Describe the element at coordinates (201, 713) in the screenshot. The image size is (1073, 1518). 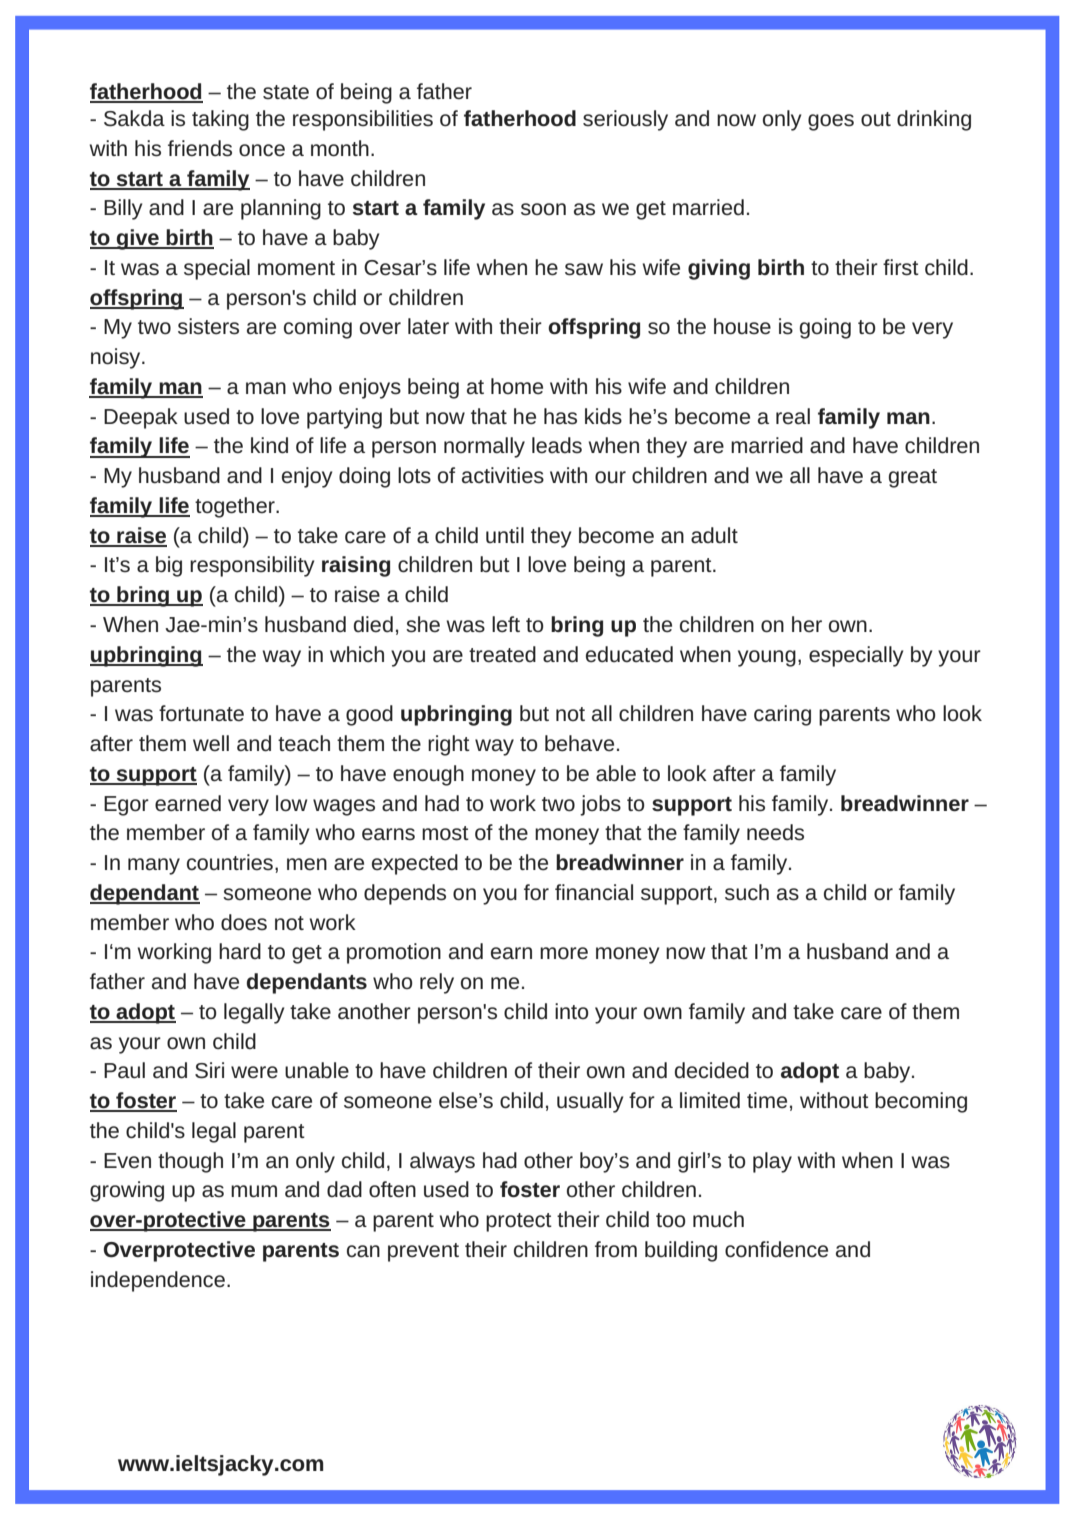
I see `fortunate` at that location.
